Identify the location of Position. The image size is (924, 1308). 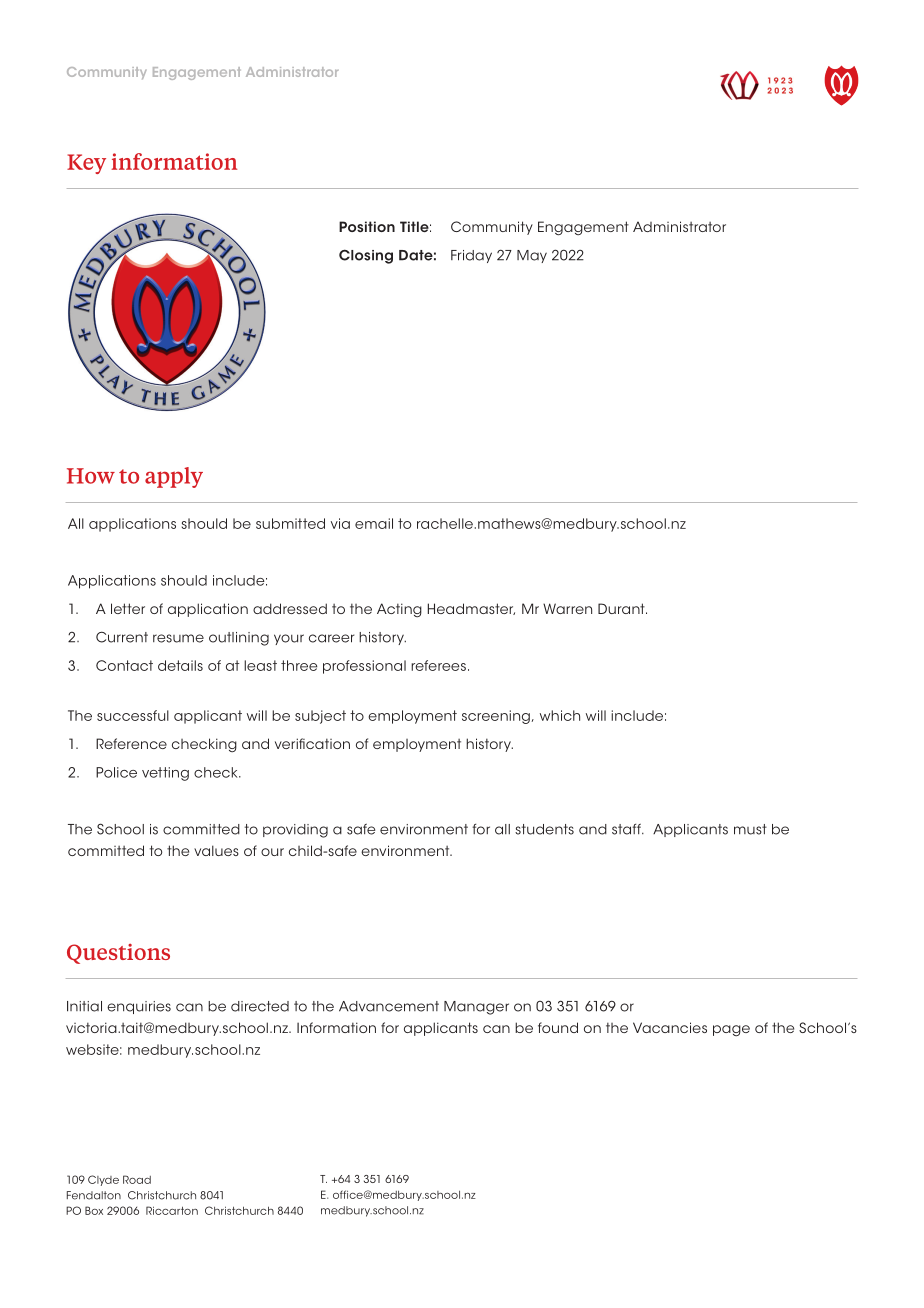
(367, 226).
